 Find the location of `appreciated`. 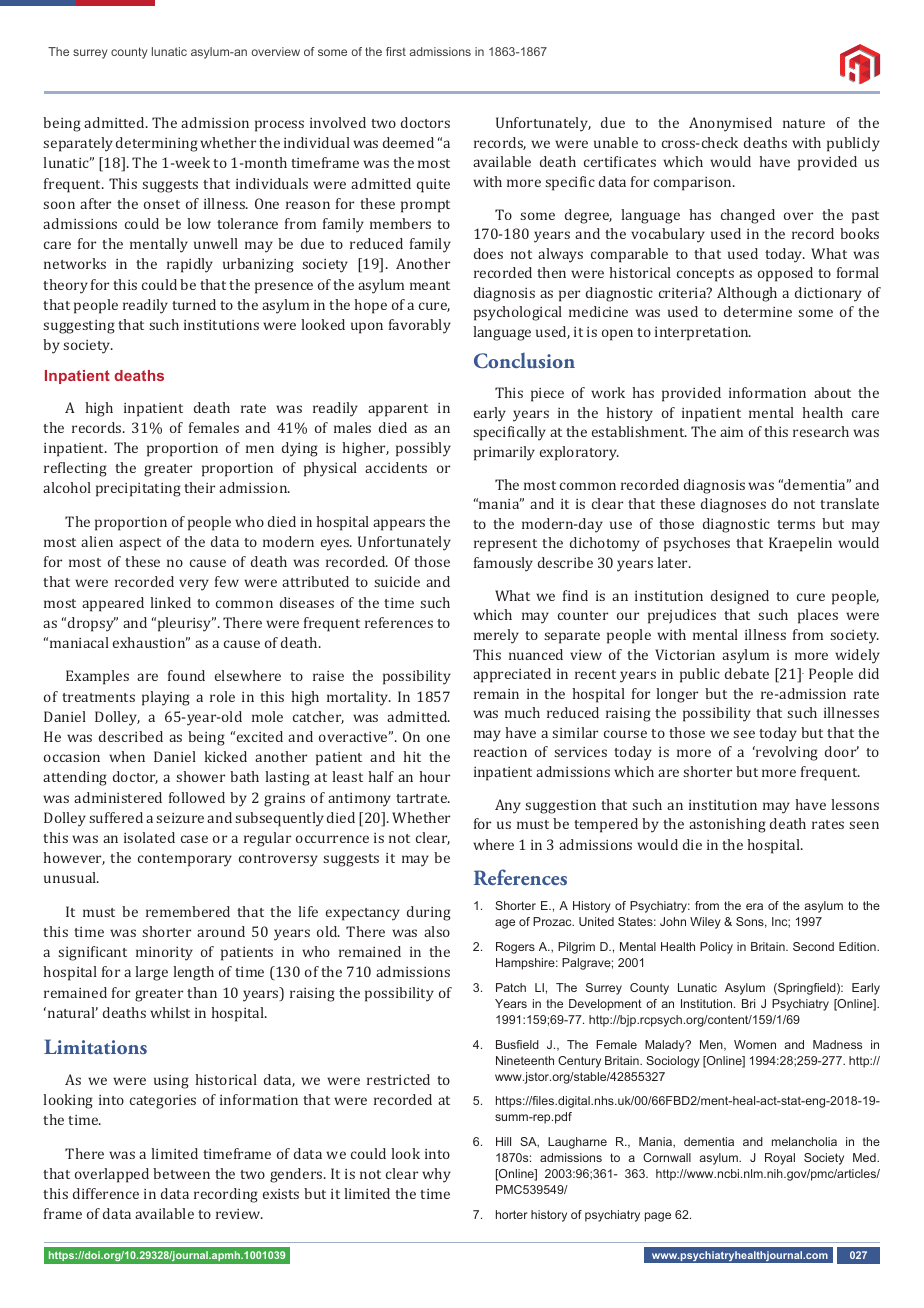

appreciated is located at coordinates (512, 675).
